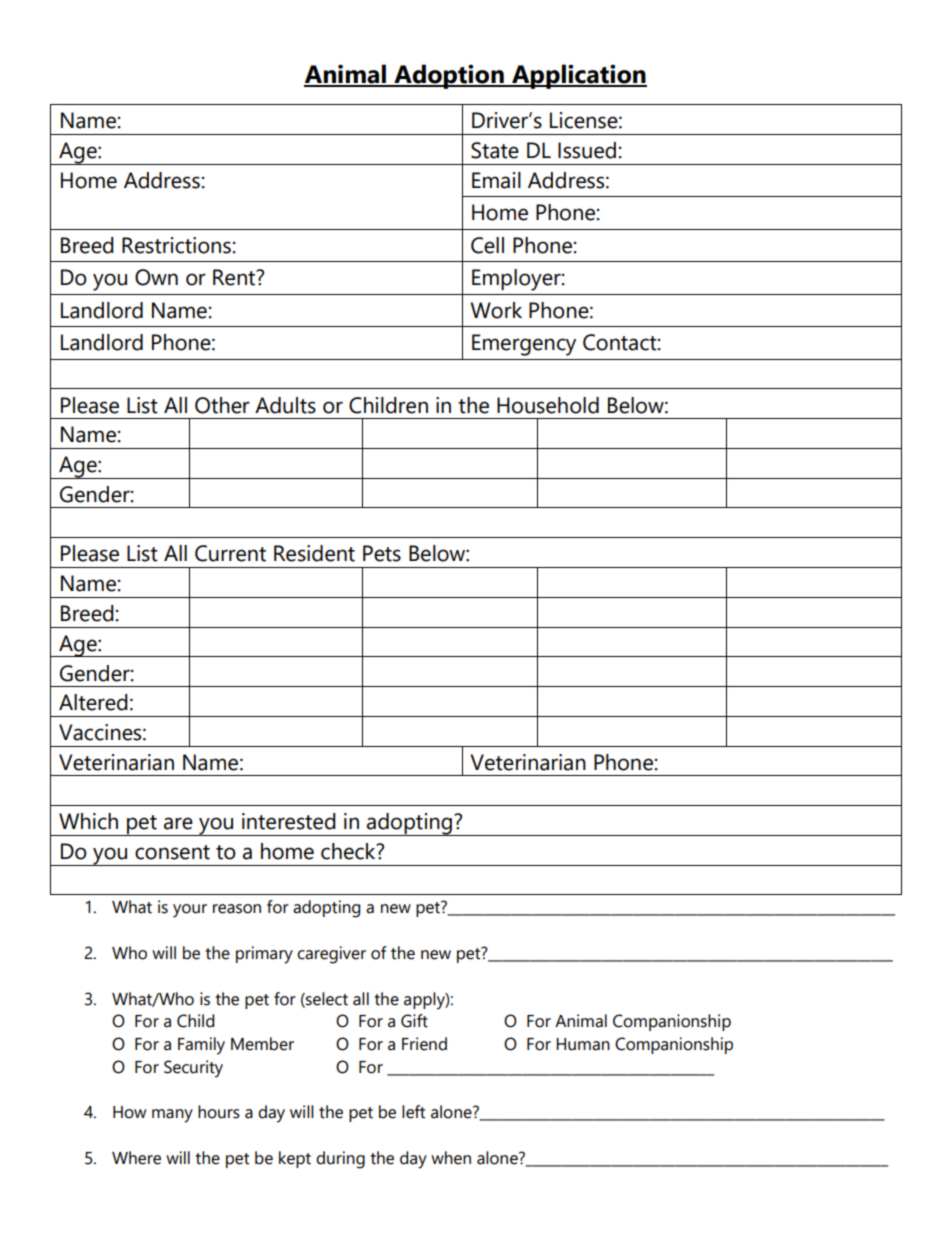 The image size is (952, 1233). What do you see at coordinates (382, 553) in the screenshot?
I see `Pets` at bounding box center [382, 553].
